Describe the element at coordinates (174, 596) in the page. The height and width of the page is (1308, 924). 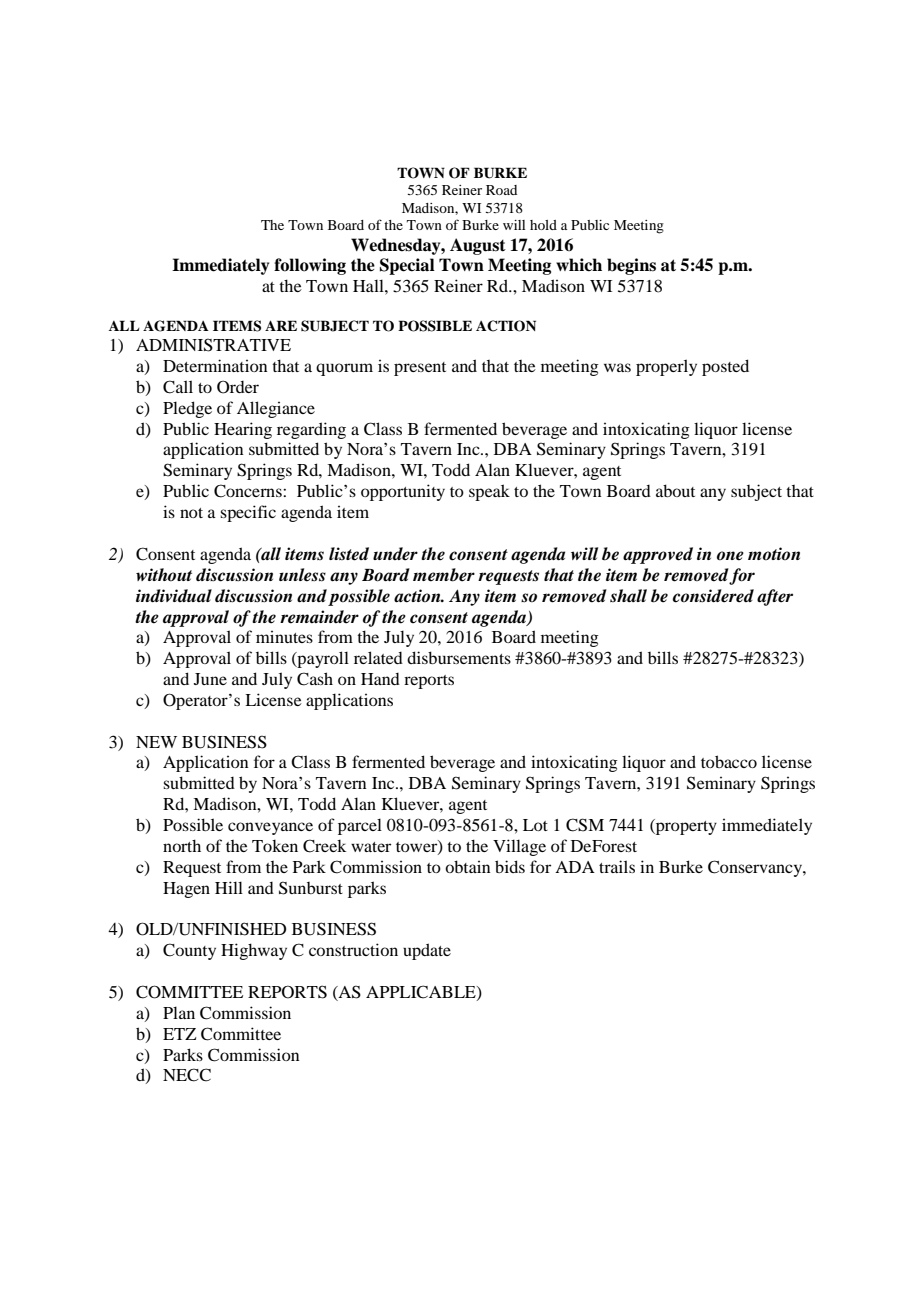
I see `individual` at that location.
